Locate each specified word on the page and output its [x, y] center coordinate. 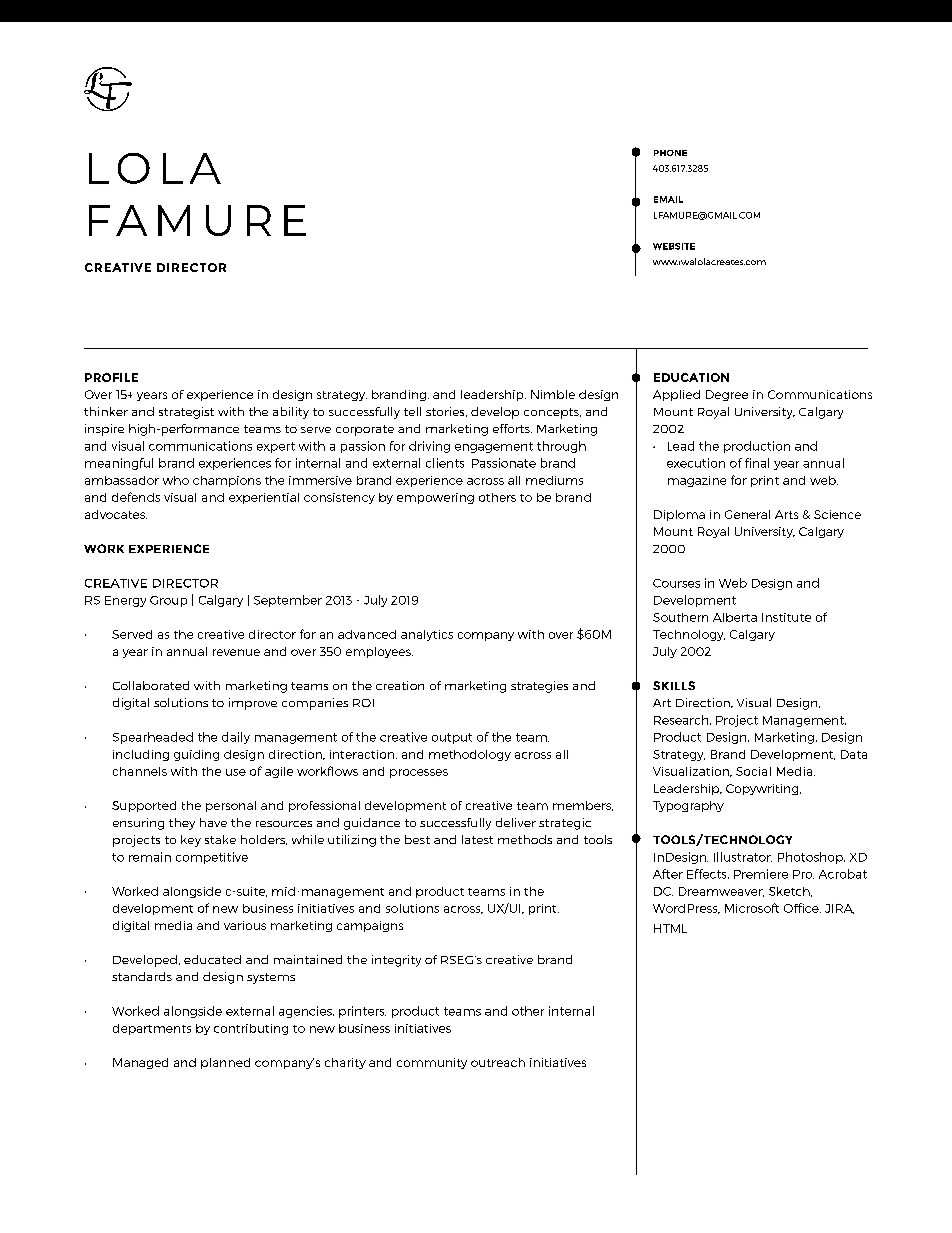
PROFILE [111, 377]
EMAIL [668, 199]
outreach [498, 1062]
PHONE [670, 153]
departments [152, 1029]
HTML [670, 928]
